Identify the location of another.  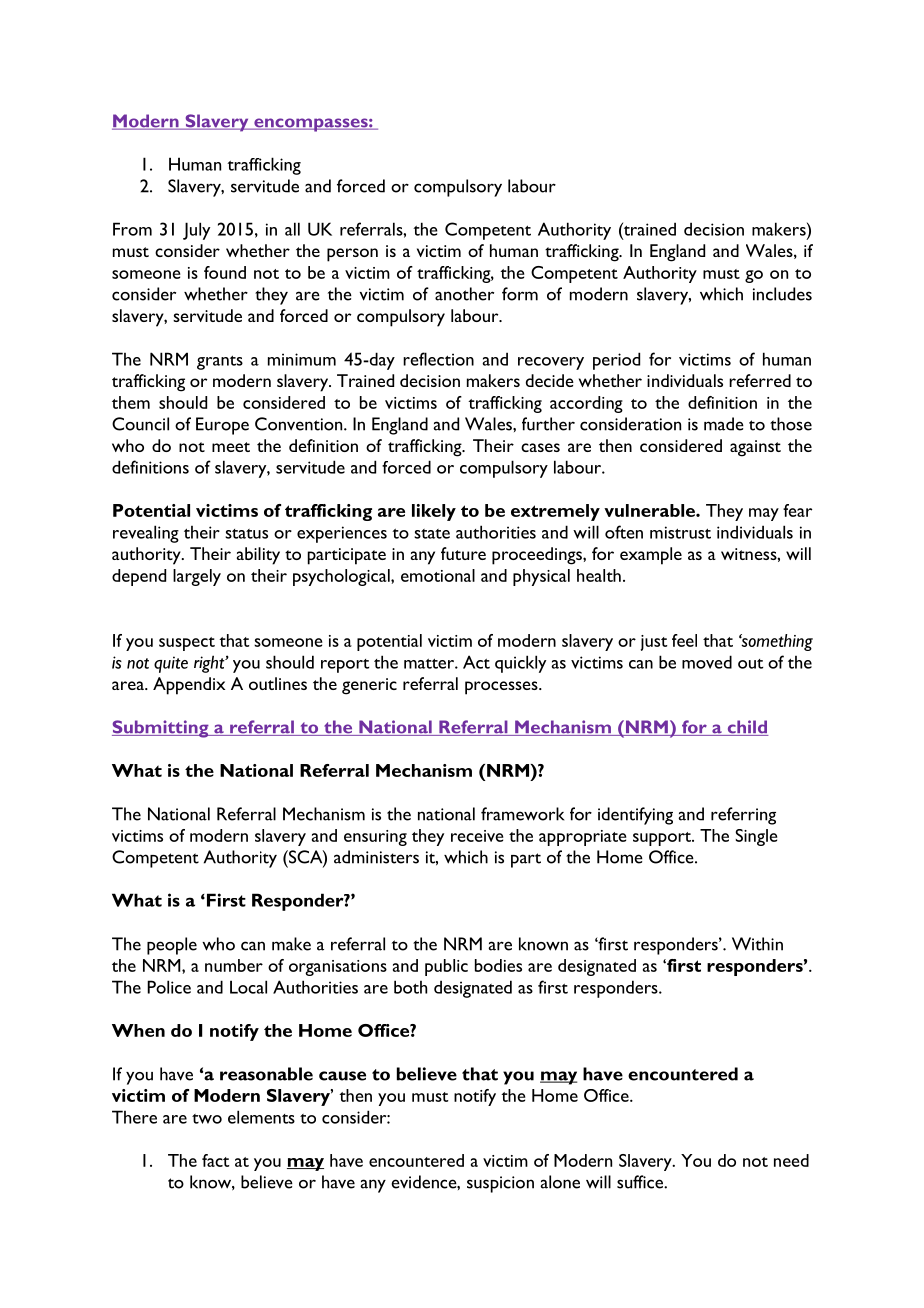
(464, 294).
